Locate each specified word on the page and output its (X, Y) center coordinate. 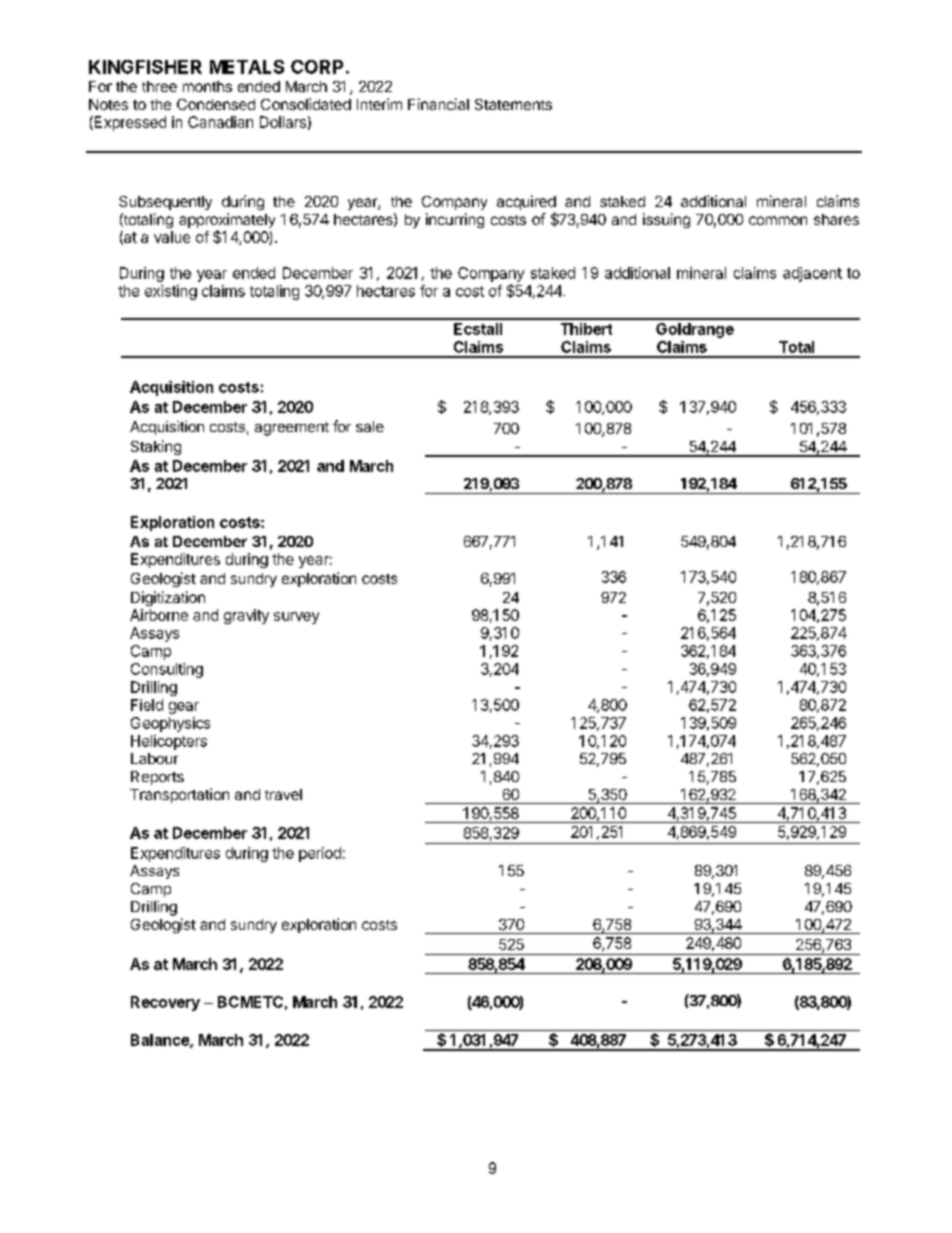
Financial (438, 104)
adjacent (812, 274)
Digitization (168, 598)
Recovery (165, 1003)
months (207, 86)
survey (296, 618)
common (778, 220)
